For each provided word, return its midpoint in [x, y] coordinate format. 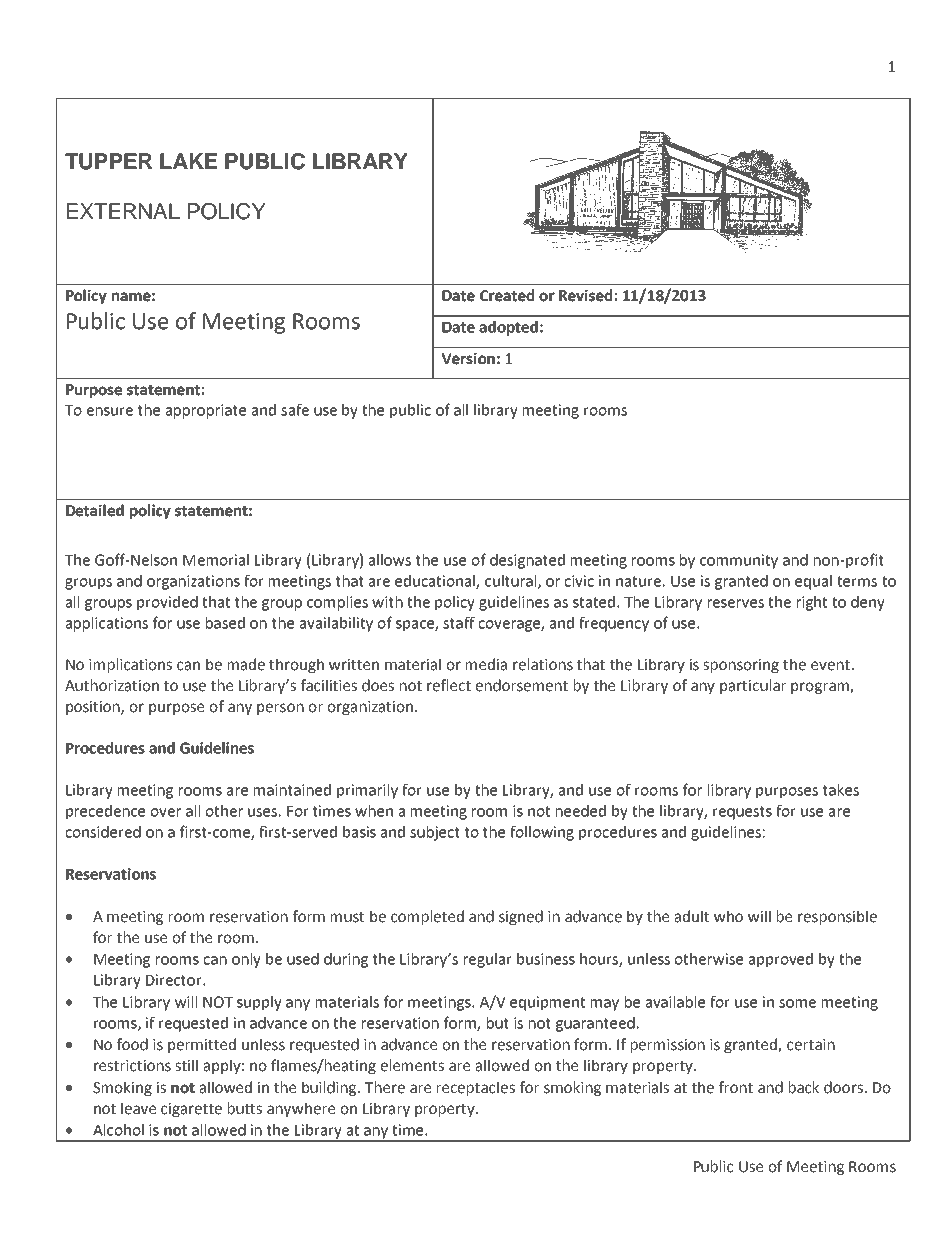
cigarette [191, 1110]
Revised [585, 295]
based [225, 623]
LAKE [188, 161]
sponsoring [741, 666]
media [486, 664]
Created [507, 295]
